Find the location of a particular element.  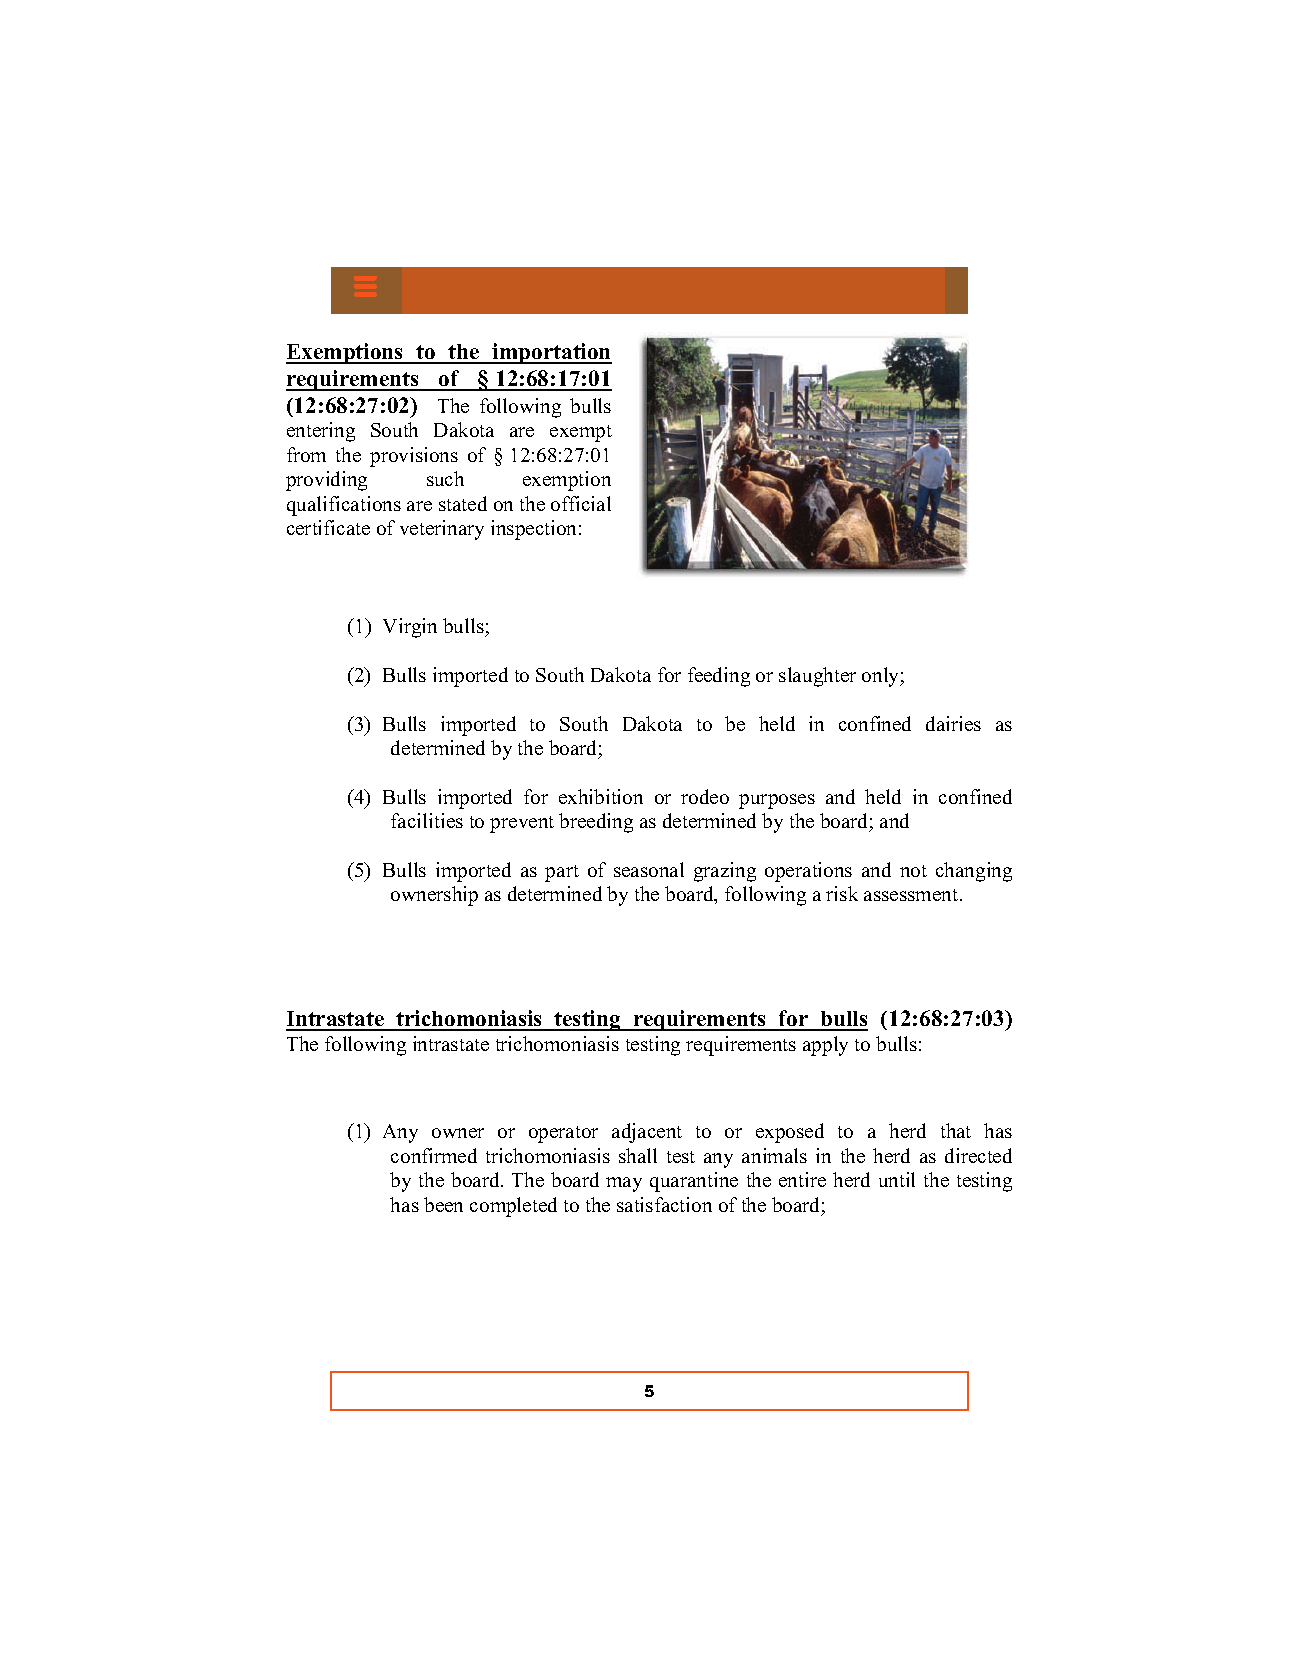

facilities is located at coordinates (427, 820).
